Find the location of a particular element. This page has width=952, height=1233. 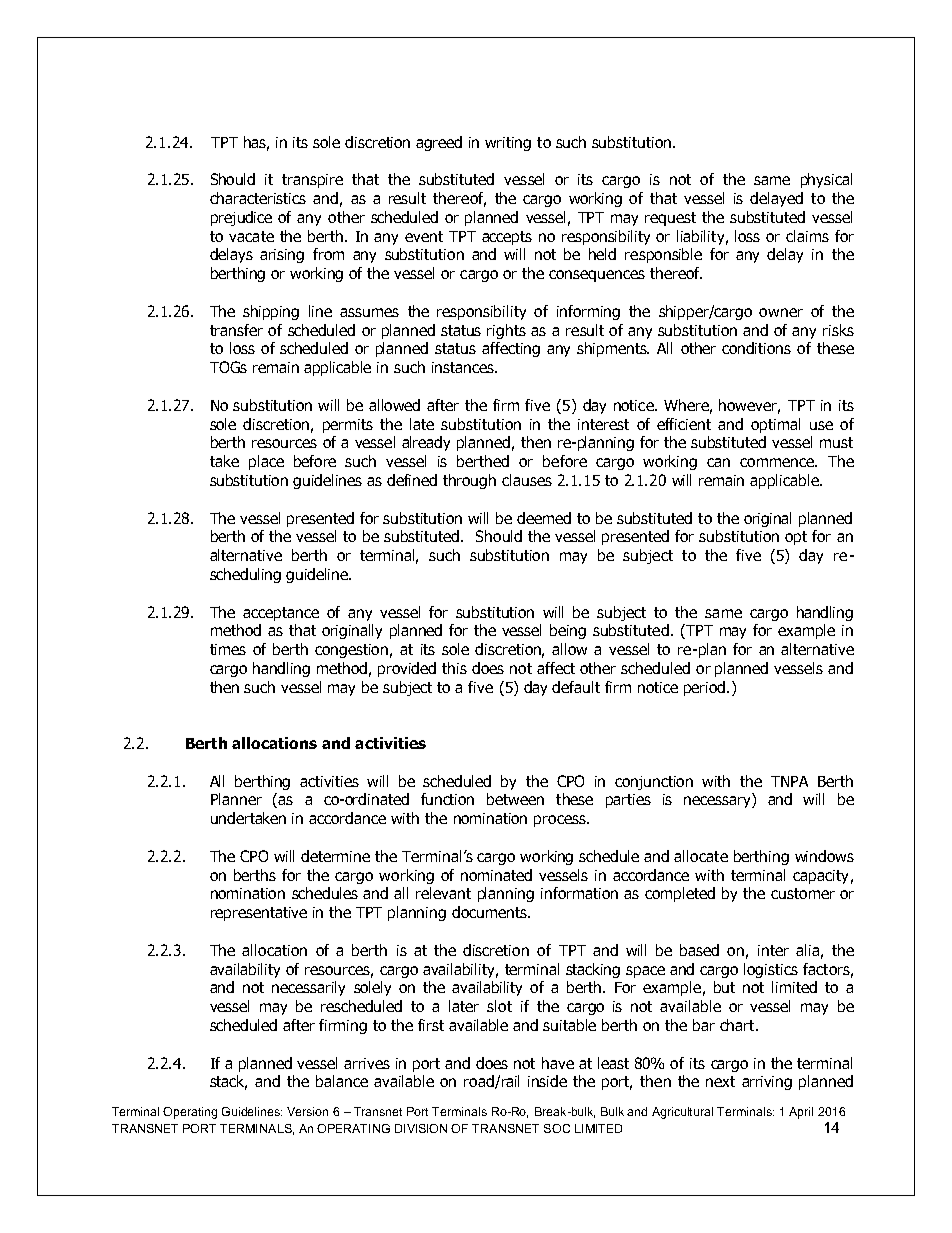

optimal is located at coordinates (775, 425).
